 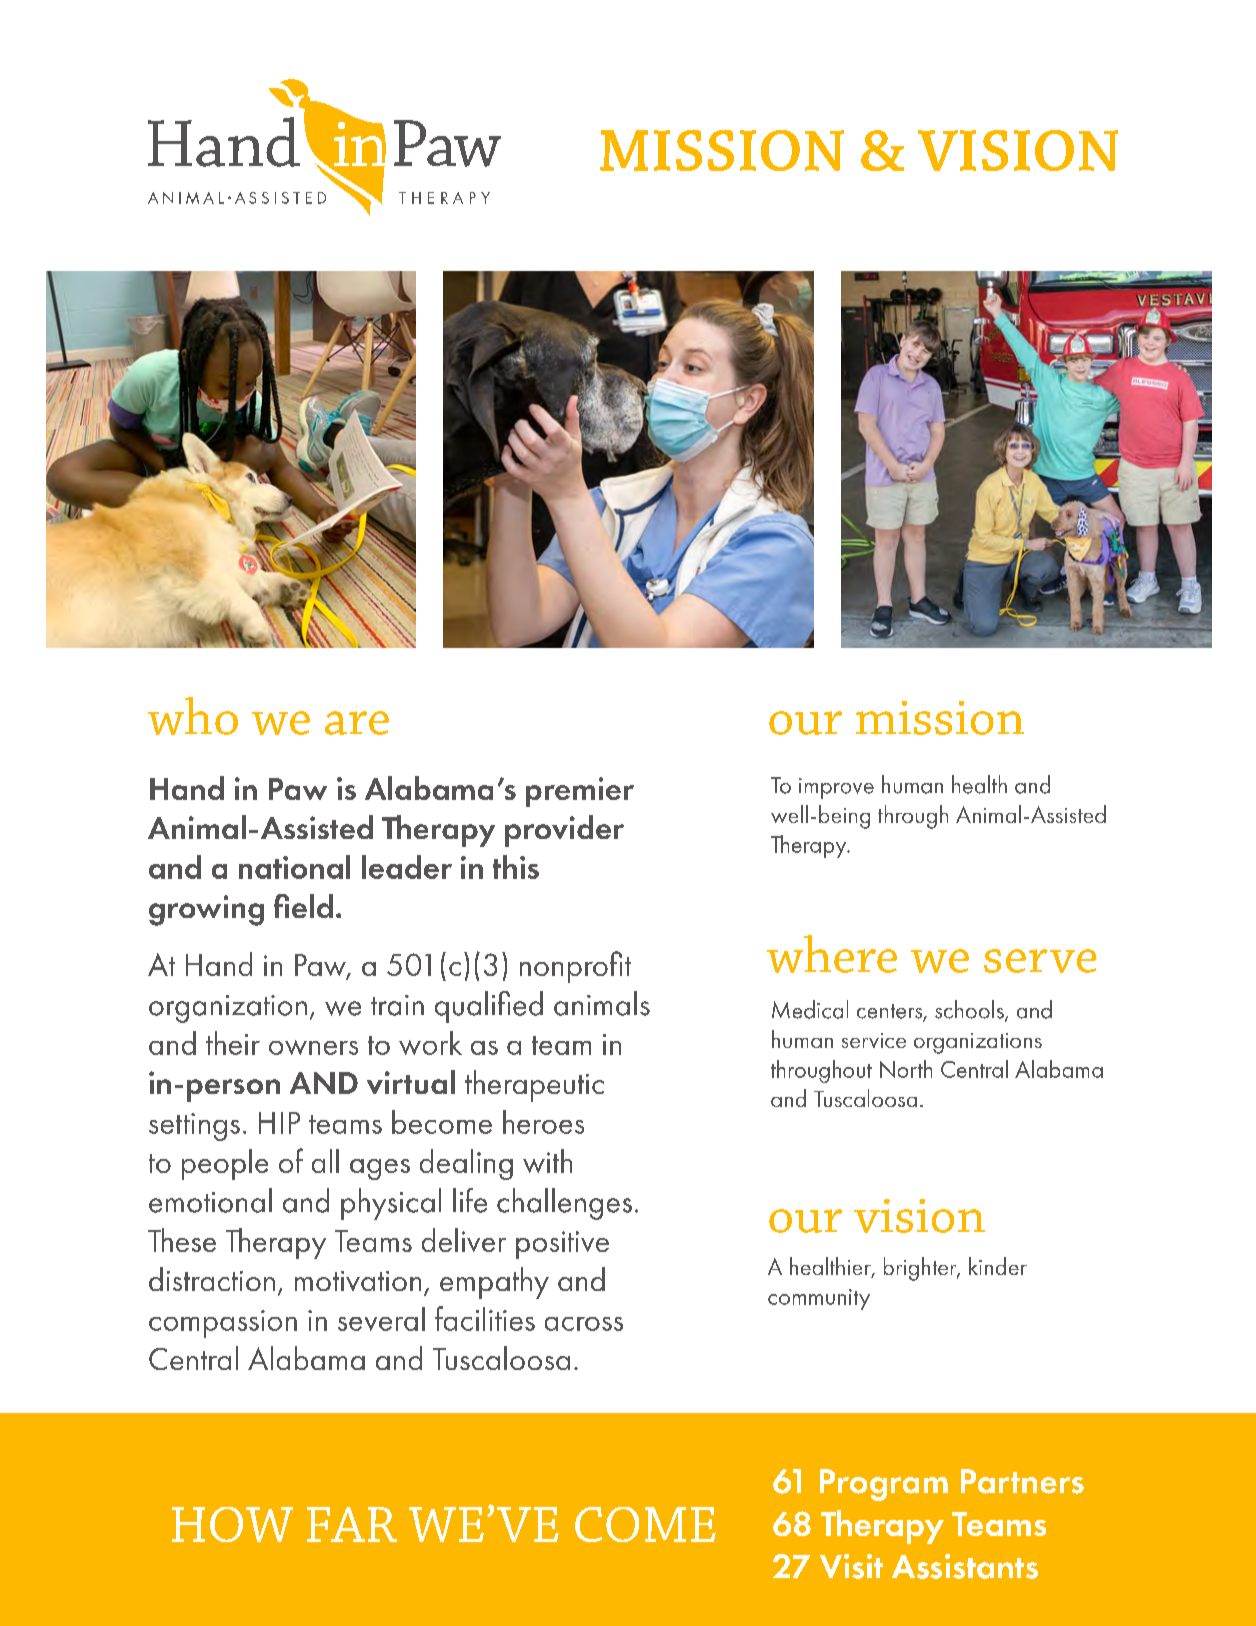 I want to click on with, so click(x=547, y=1161).
